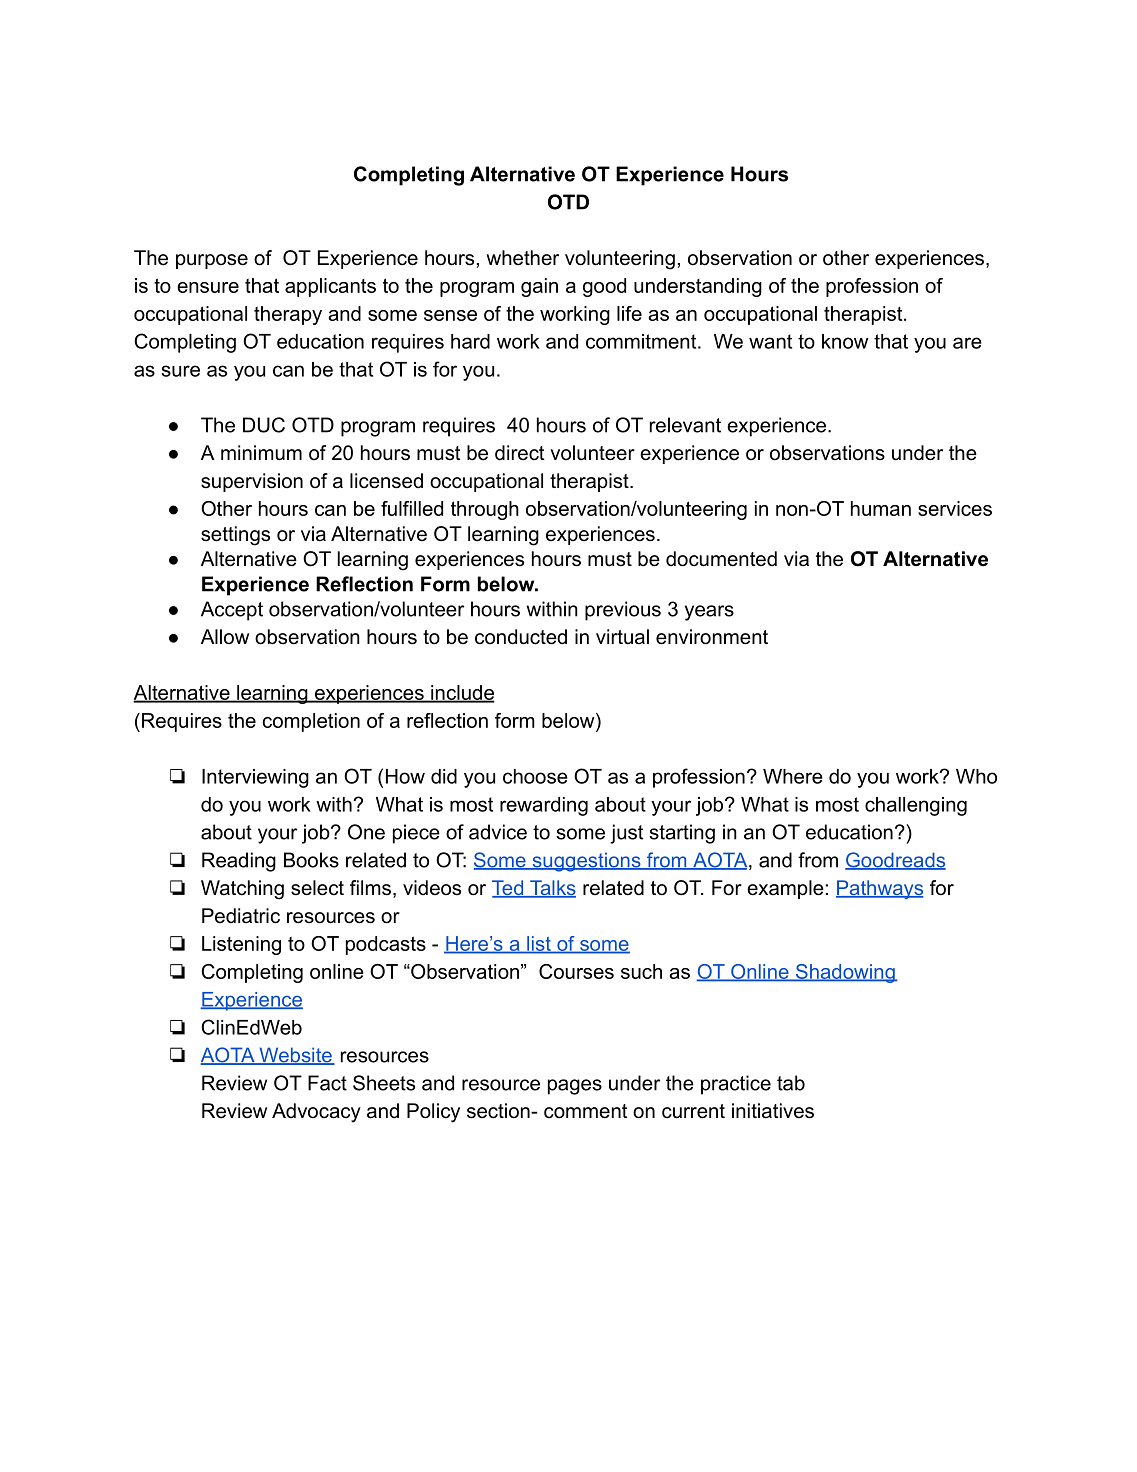 This screenshot has height=1472, width=1137. What do you see at coordinates (539, 287) in the screenshot?
I see `gain` at bounding box center [539, 287].
